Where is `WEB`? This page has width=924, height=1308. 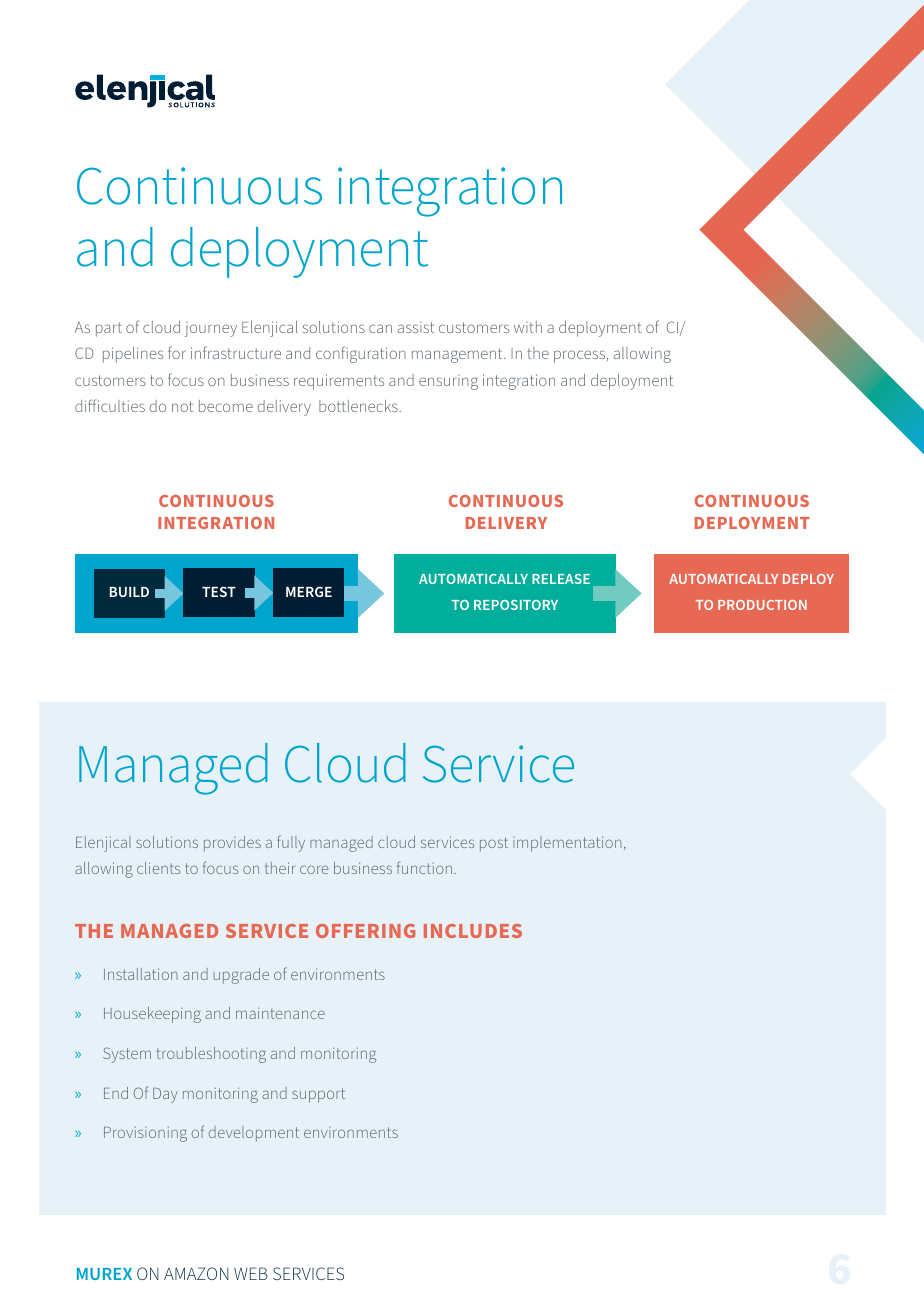
WEB is located at coordinates (251, 1273).
